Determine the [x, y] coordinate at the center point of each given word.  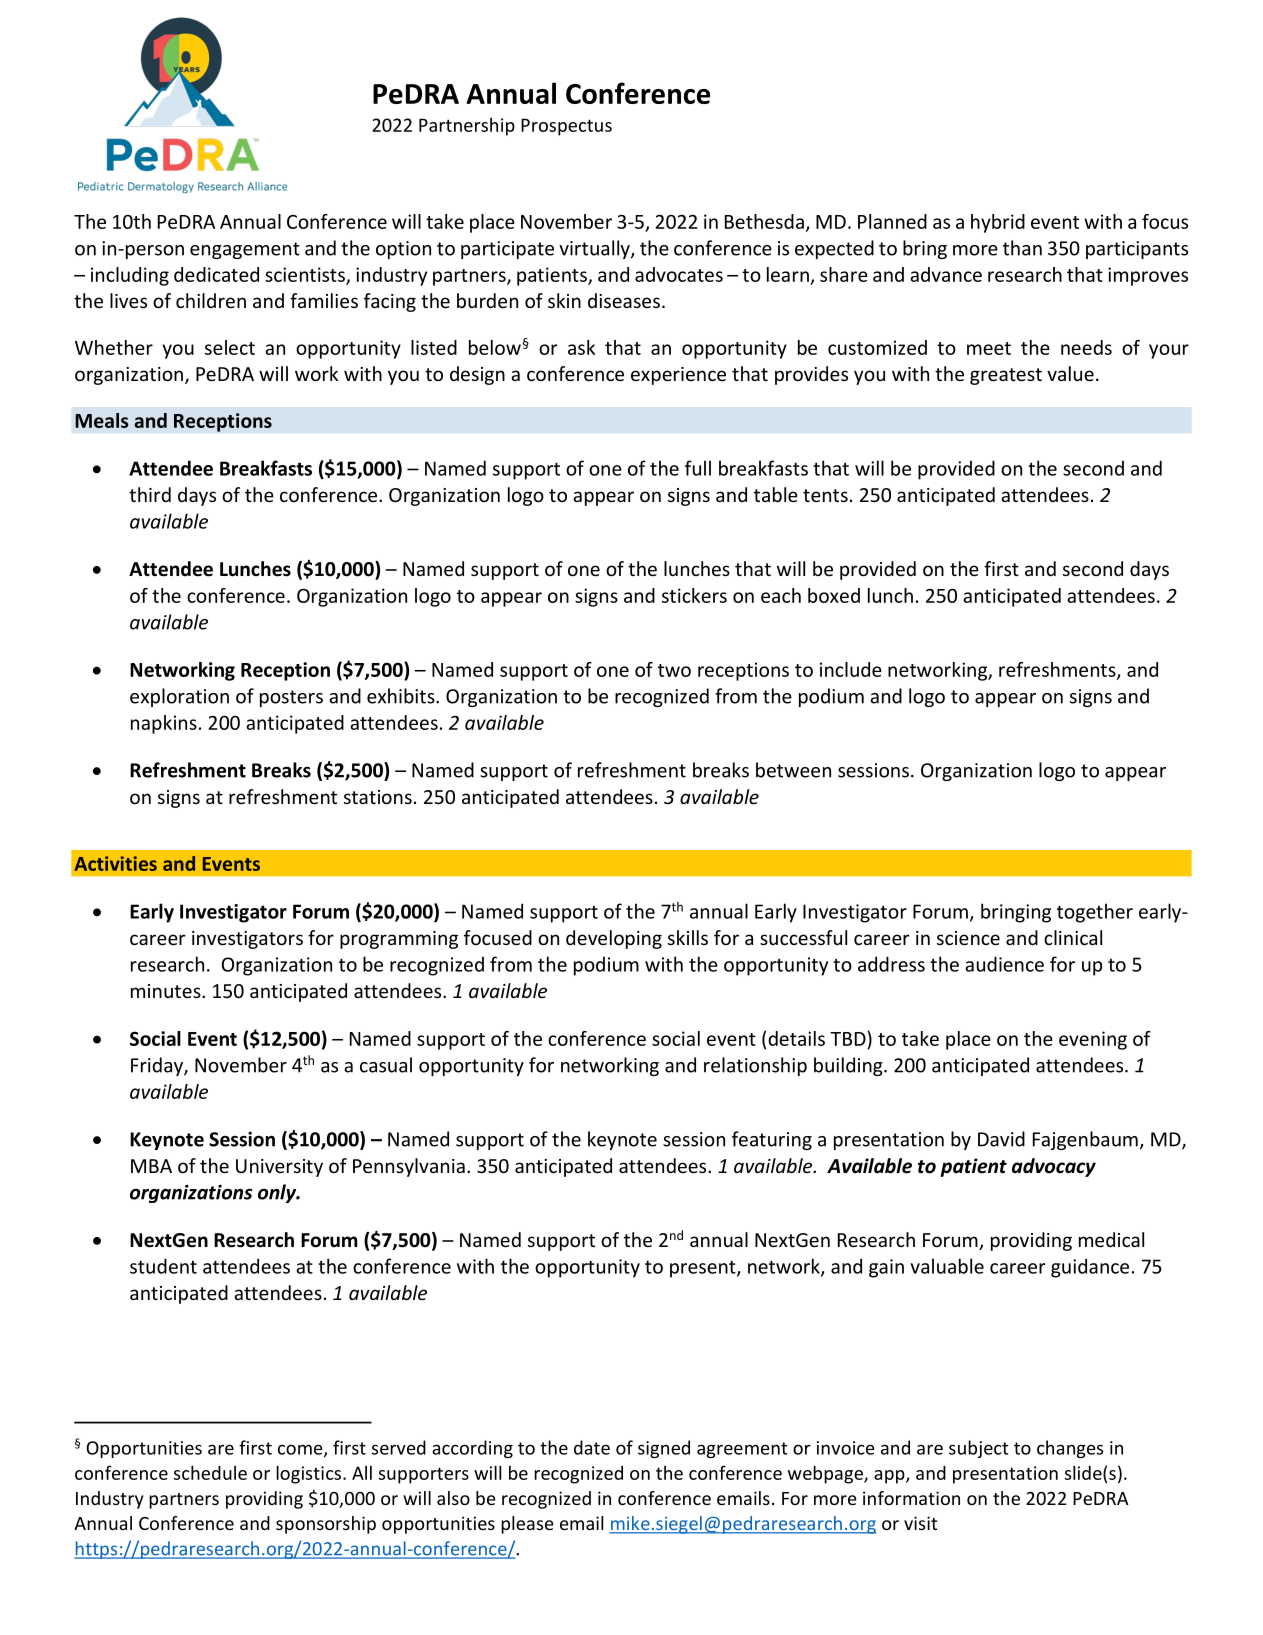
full [698, 468]
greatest [1006, 376]
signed [664, 1449]
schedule [210, 1472]
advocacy [1054, 1167]
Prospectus [566, 127]
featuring [772, 1140]
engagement [245, 250]
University [279, 1168]
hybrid [998, 223]
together [1095, 913]
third [150, 494]
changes [1070, 1449]
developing [614, 939]
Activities [116, 863]
